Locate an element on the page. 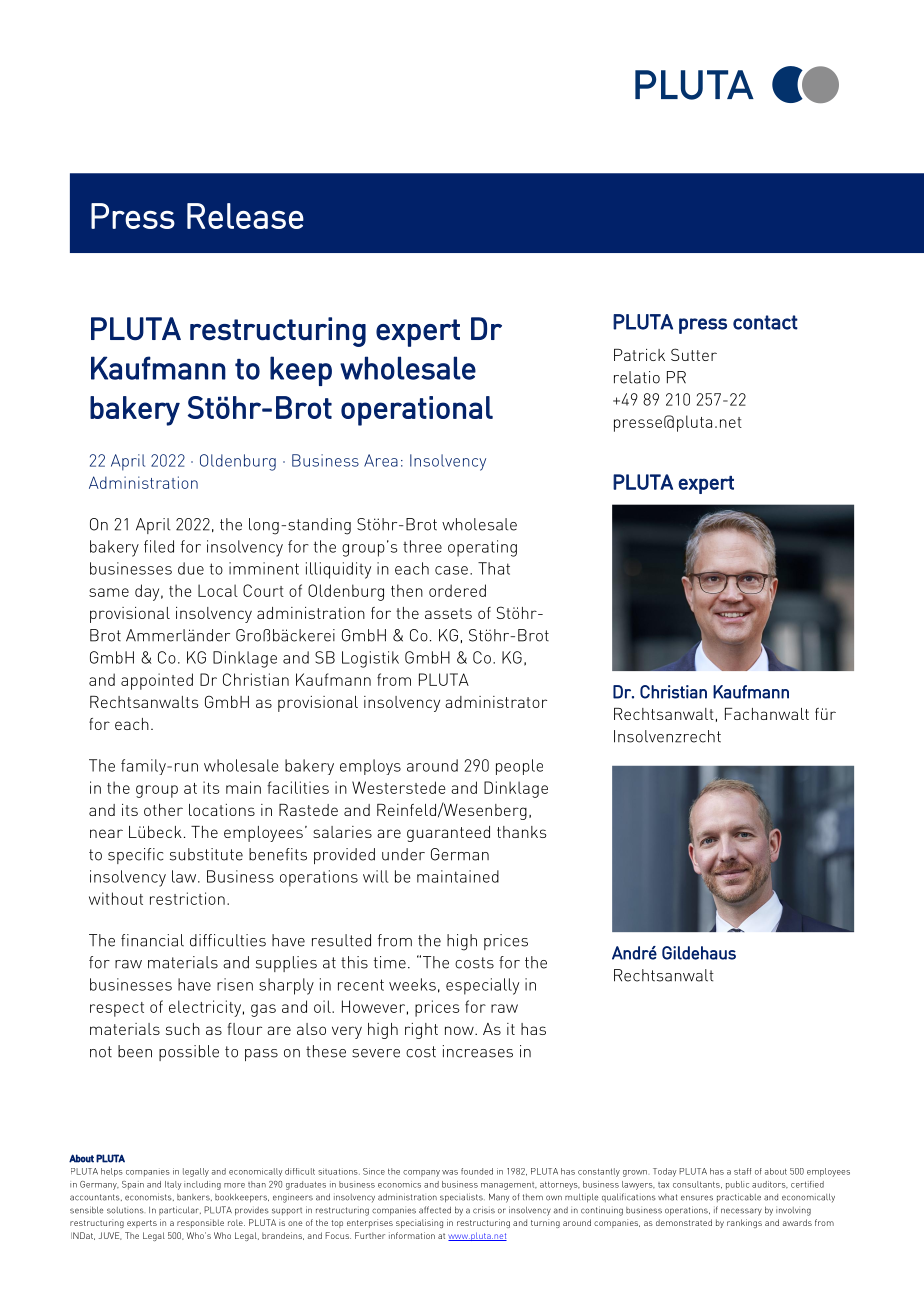  operational is located at coordinates (417, 411).
